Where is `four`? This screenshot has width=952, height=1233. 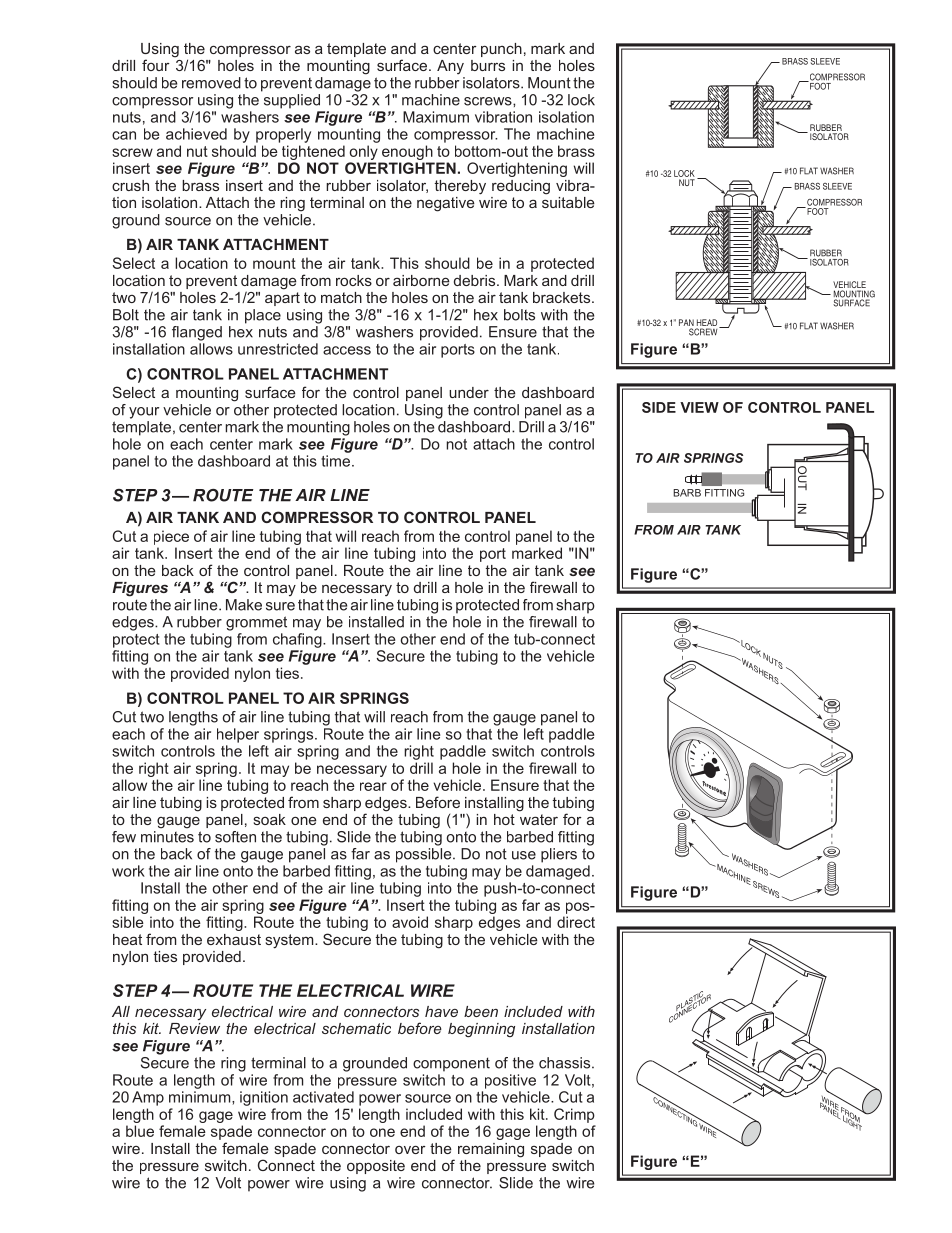
four is located at coordinates (156, 65).
